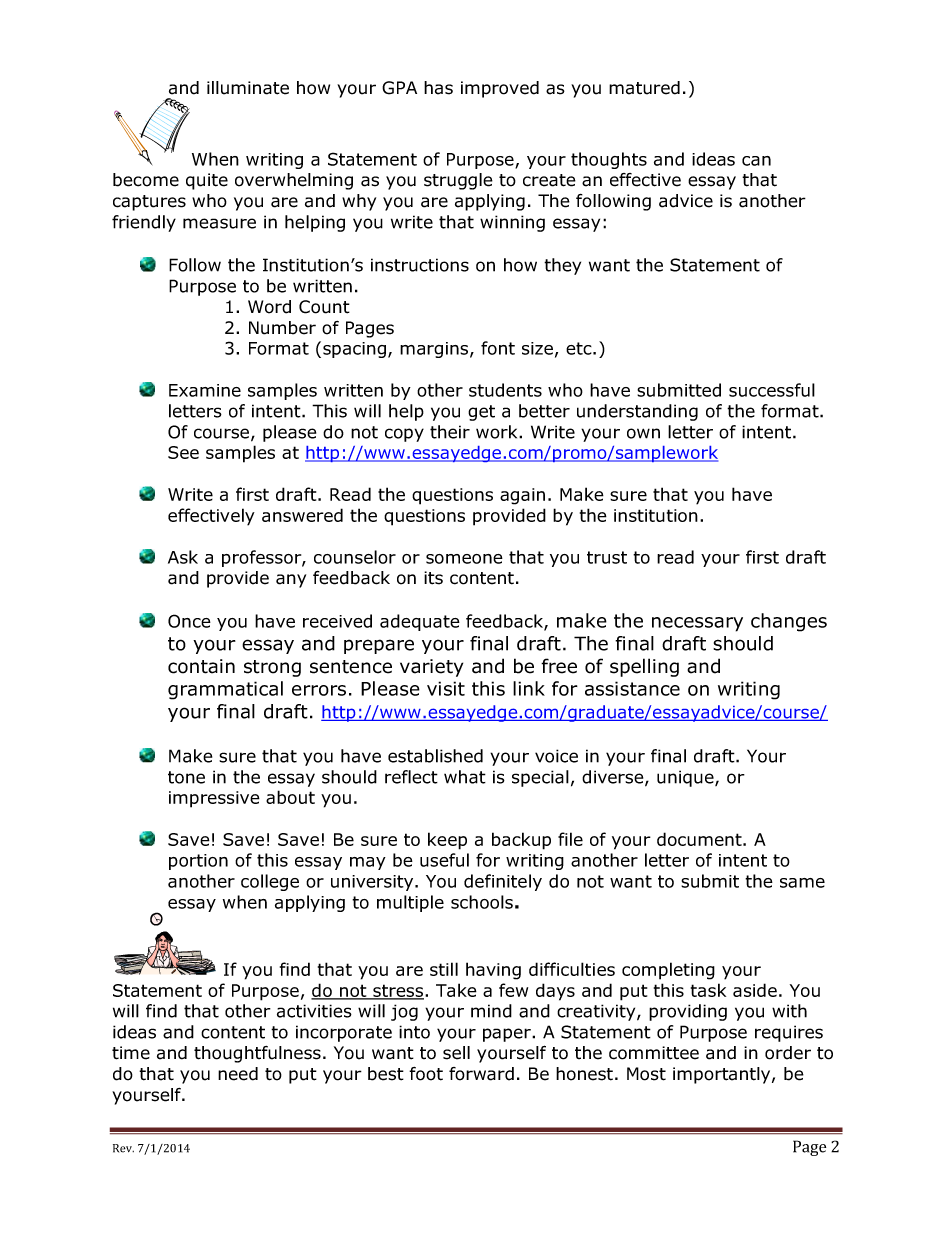 The height and width of the image is (1233, 952). What do you see at coordinates (756, 161) in the image?
I see `can` at bounding box center [756, 161].
